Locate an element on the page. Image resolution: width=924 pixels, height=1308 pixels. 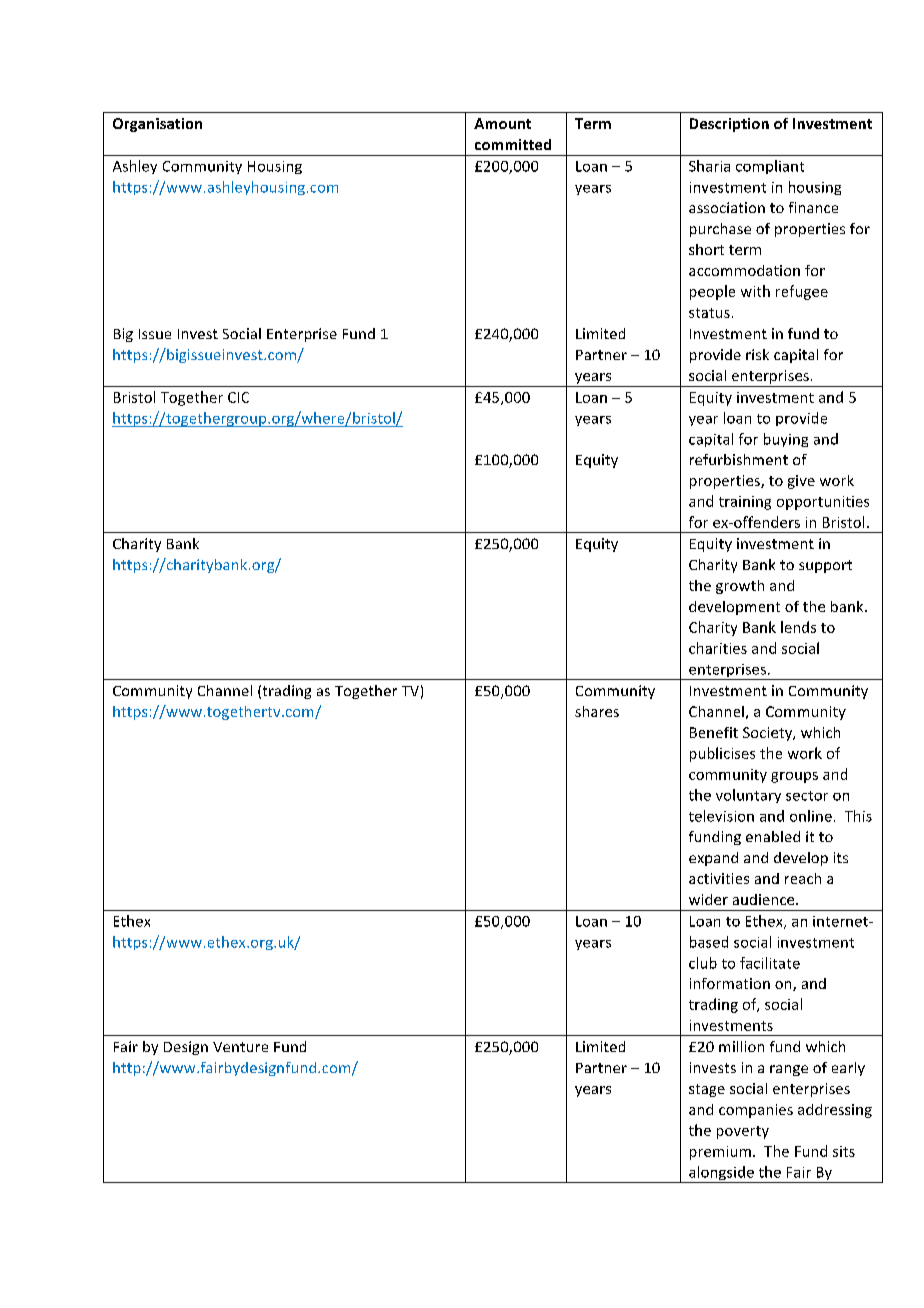
shares is located at coordinates (597, 711).
